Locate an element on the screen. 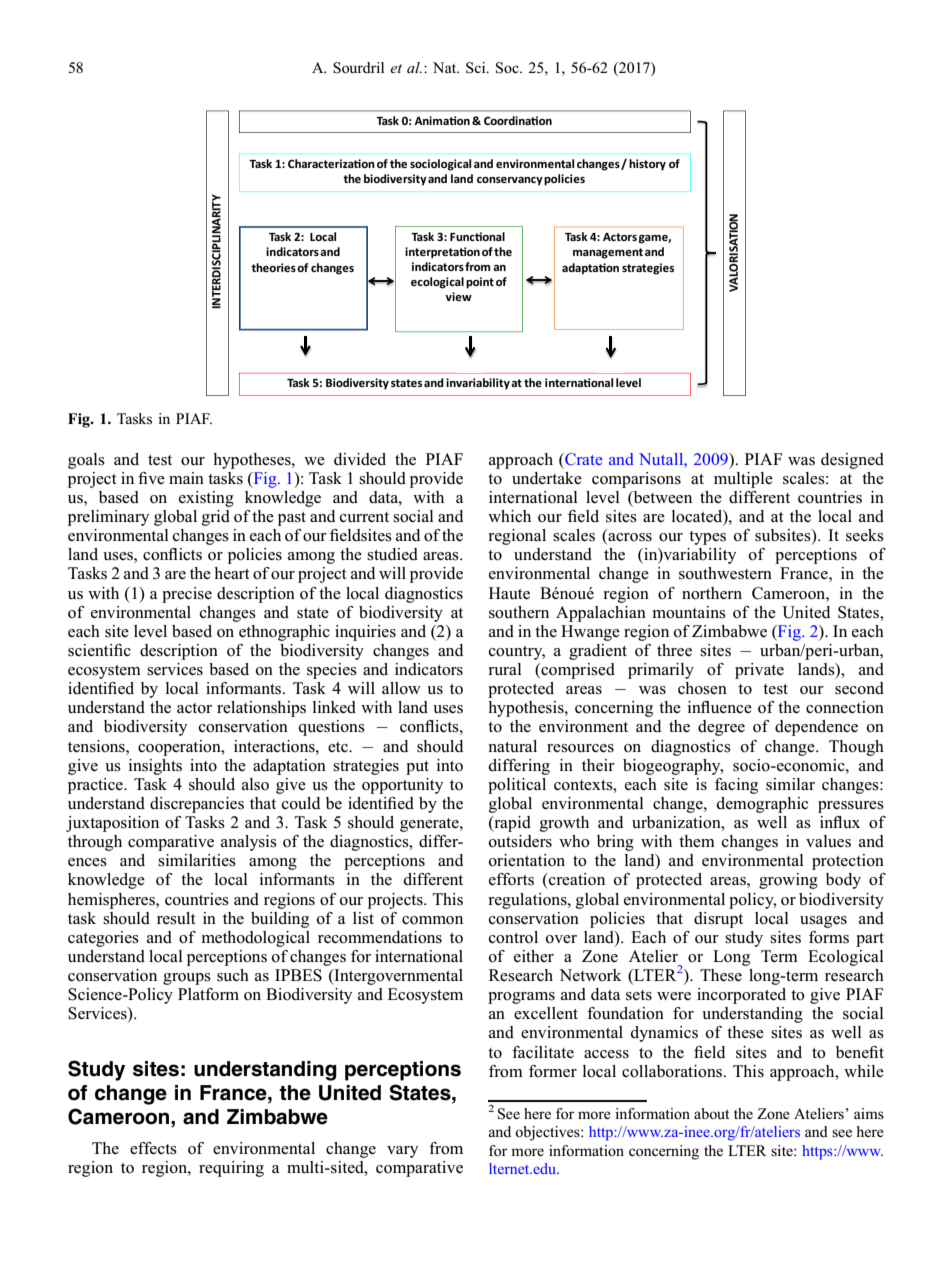 This screenshot has height=1270, width=952. history is located at coordinates (647, 165).
